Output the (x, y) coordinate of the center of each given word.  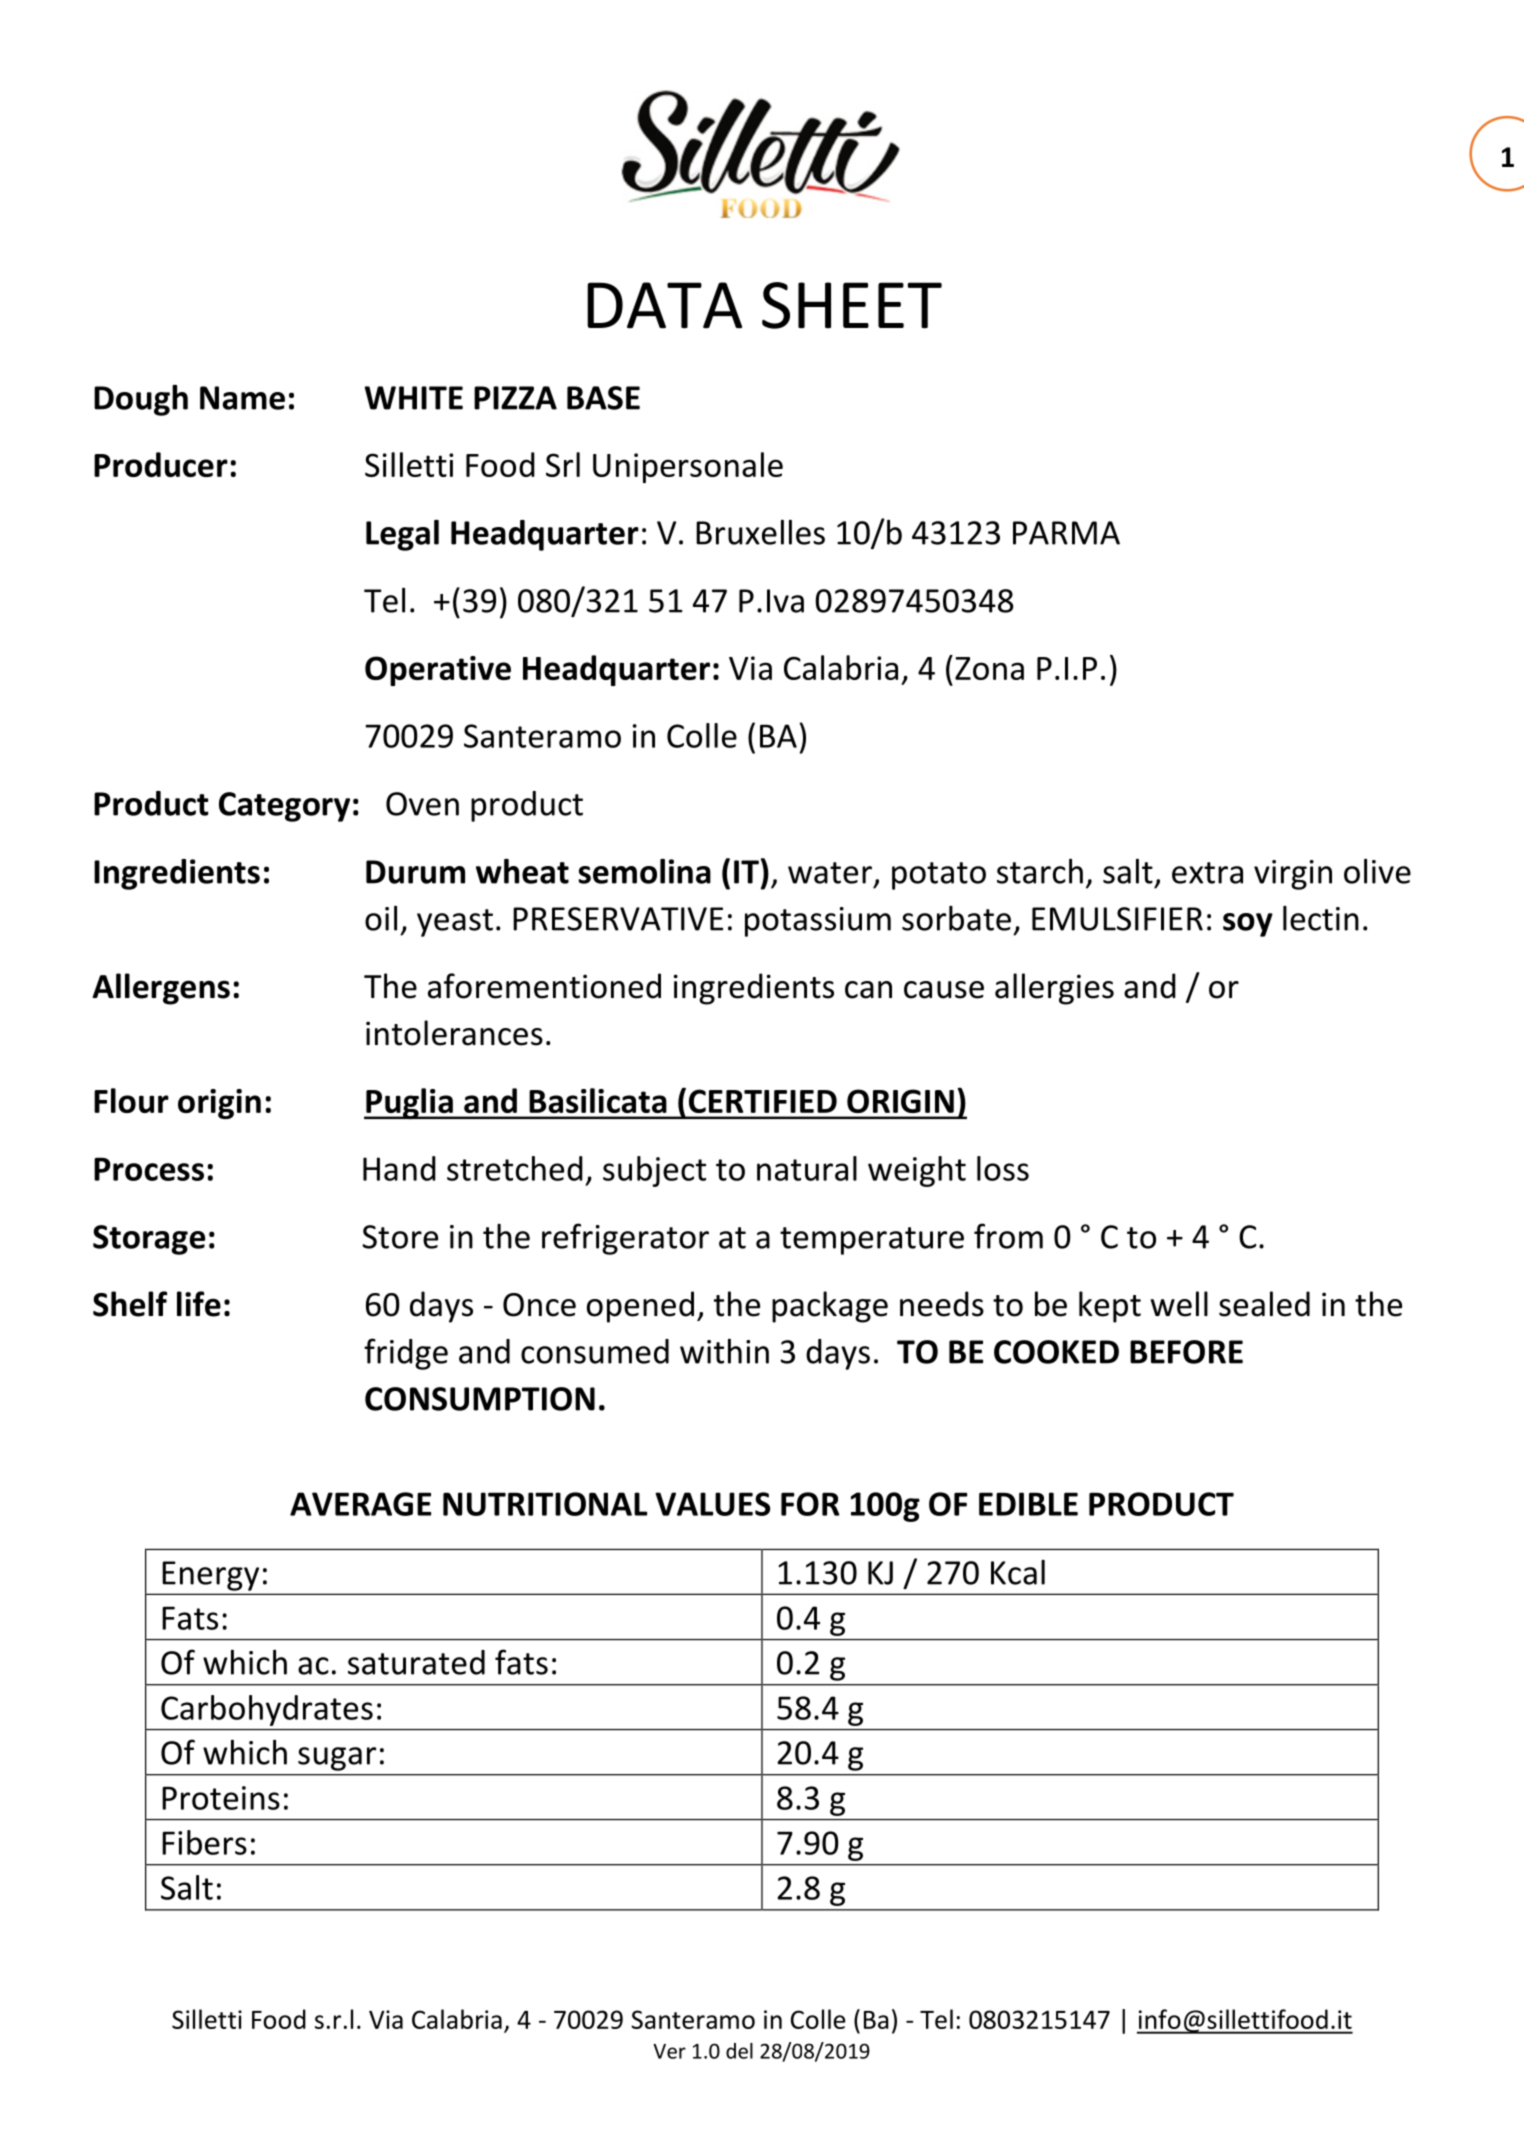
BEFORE (1186, 1352)
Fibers (204, 1842)
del (739, 2051)
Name (242, 398)
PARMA (1066, 533)
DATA (664, 305)
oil (381, 918)
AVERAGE (360, 1504)
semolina (644, 871)
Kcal (1018, 1572)
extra (1207, 873)
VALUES (712, 1504)
